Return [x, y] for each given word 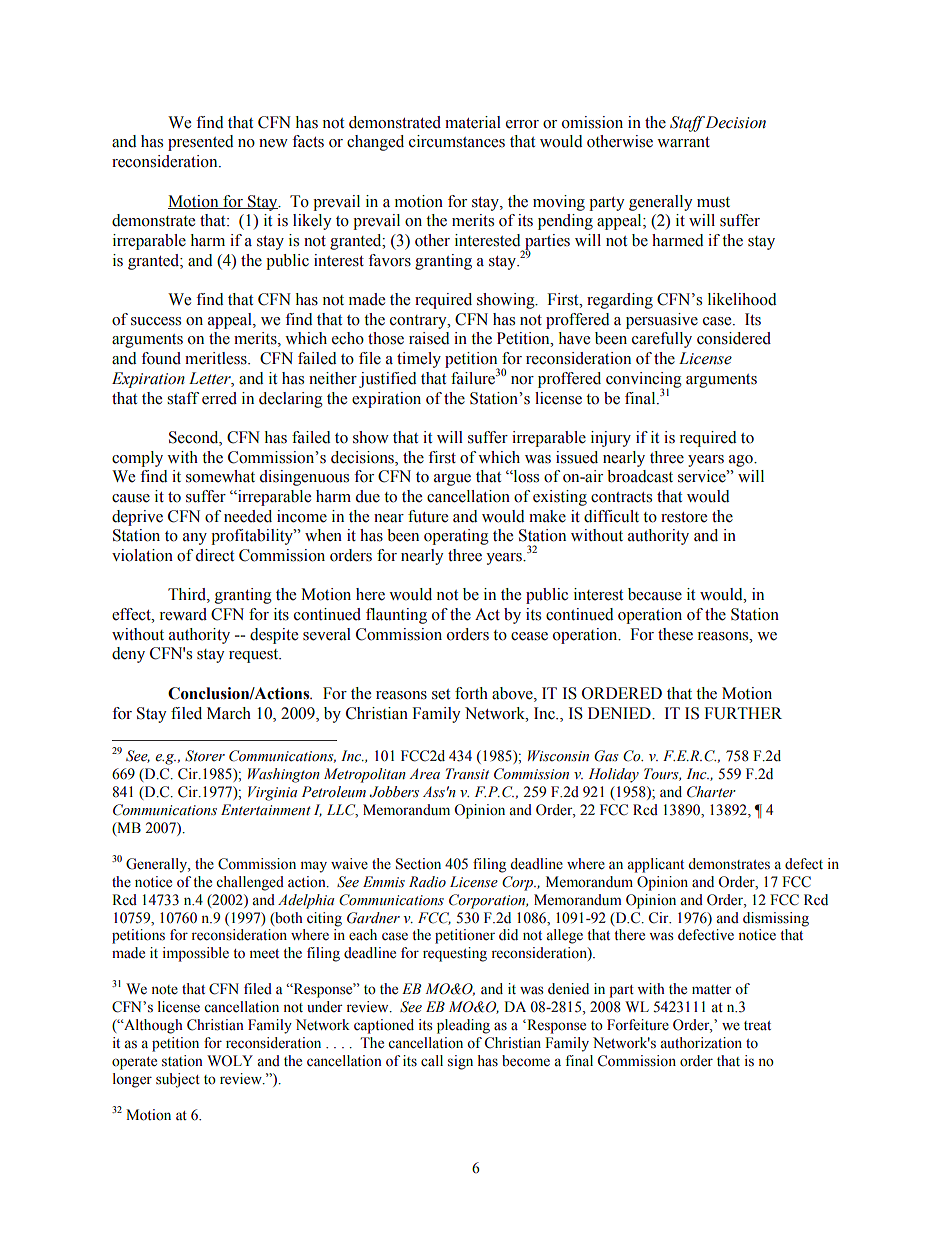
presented [201, 143]
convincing [644, 381]
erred [219, 398]
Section [418, 864]
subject [178, 1080]
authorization [701, 1043]
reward [183, 614]
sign [460, 1062]
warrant [683, 142]
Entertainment [266, 810]
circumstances [457, 141]
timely [419, 360]
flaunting [396, 616]
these [675, 634]
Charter [711, 792]
